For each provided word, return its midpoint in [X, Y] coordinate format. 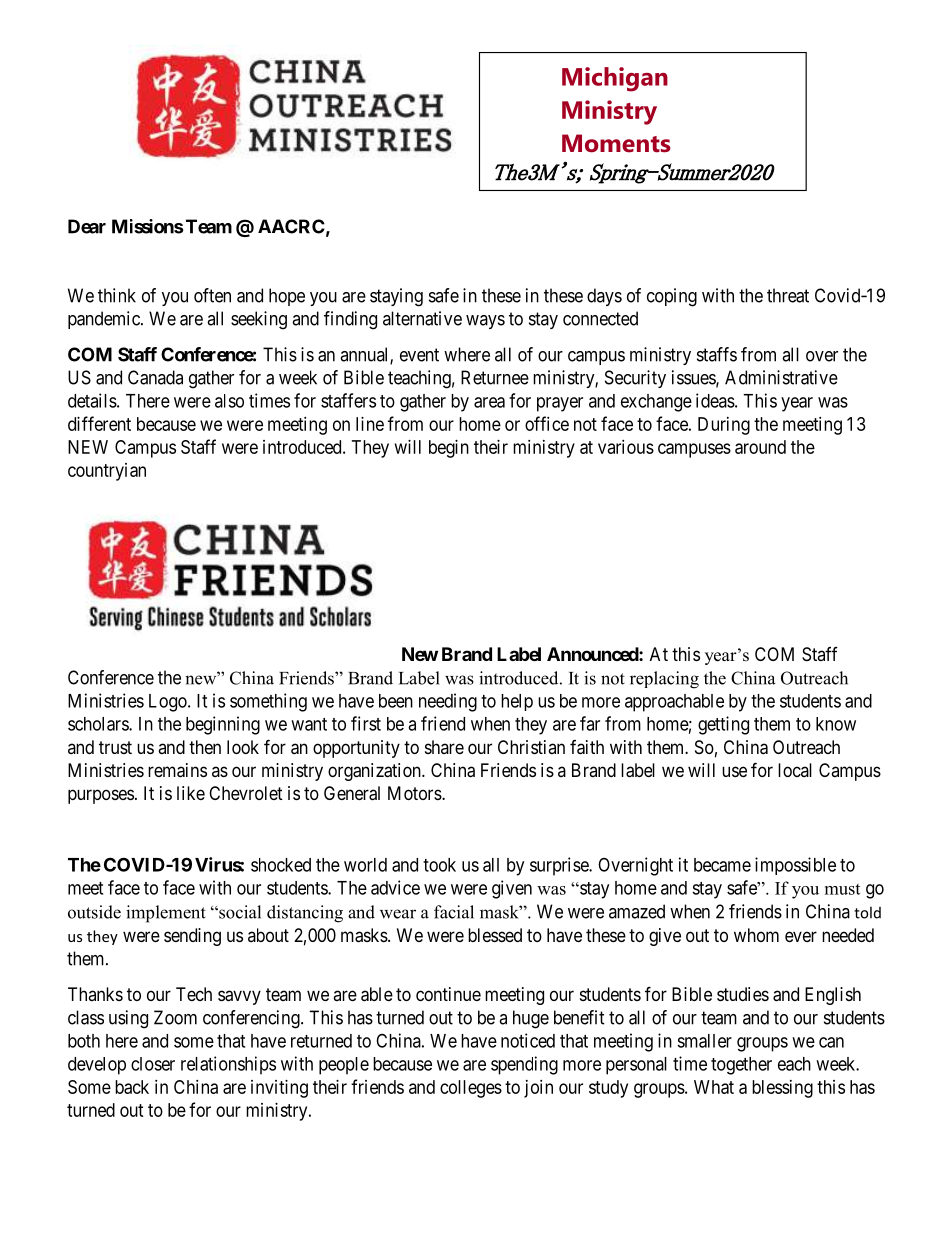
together [741, 1066]
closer [153, 1064]
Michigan [615, 79]
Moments [616, 143]
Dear [87, 226]
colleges [471, 1089]
